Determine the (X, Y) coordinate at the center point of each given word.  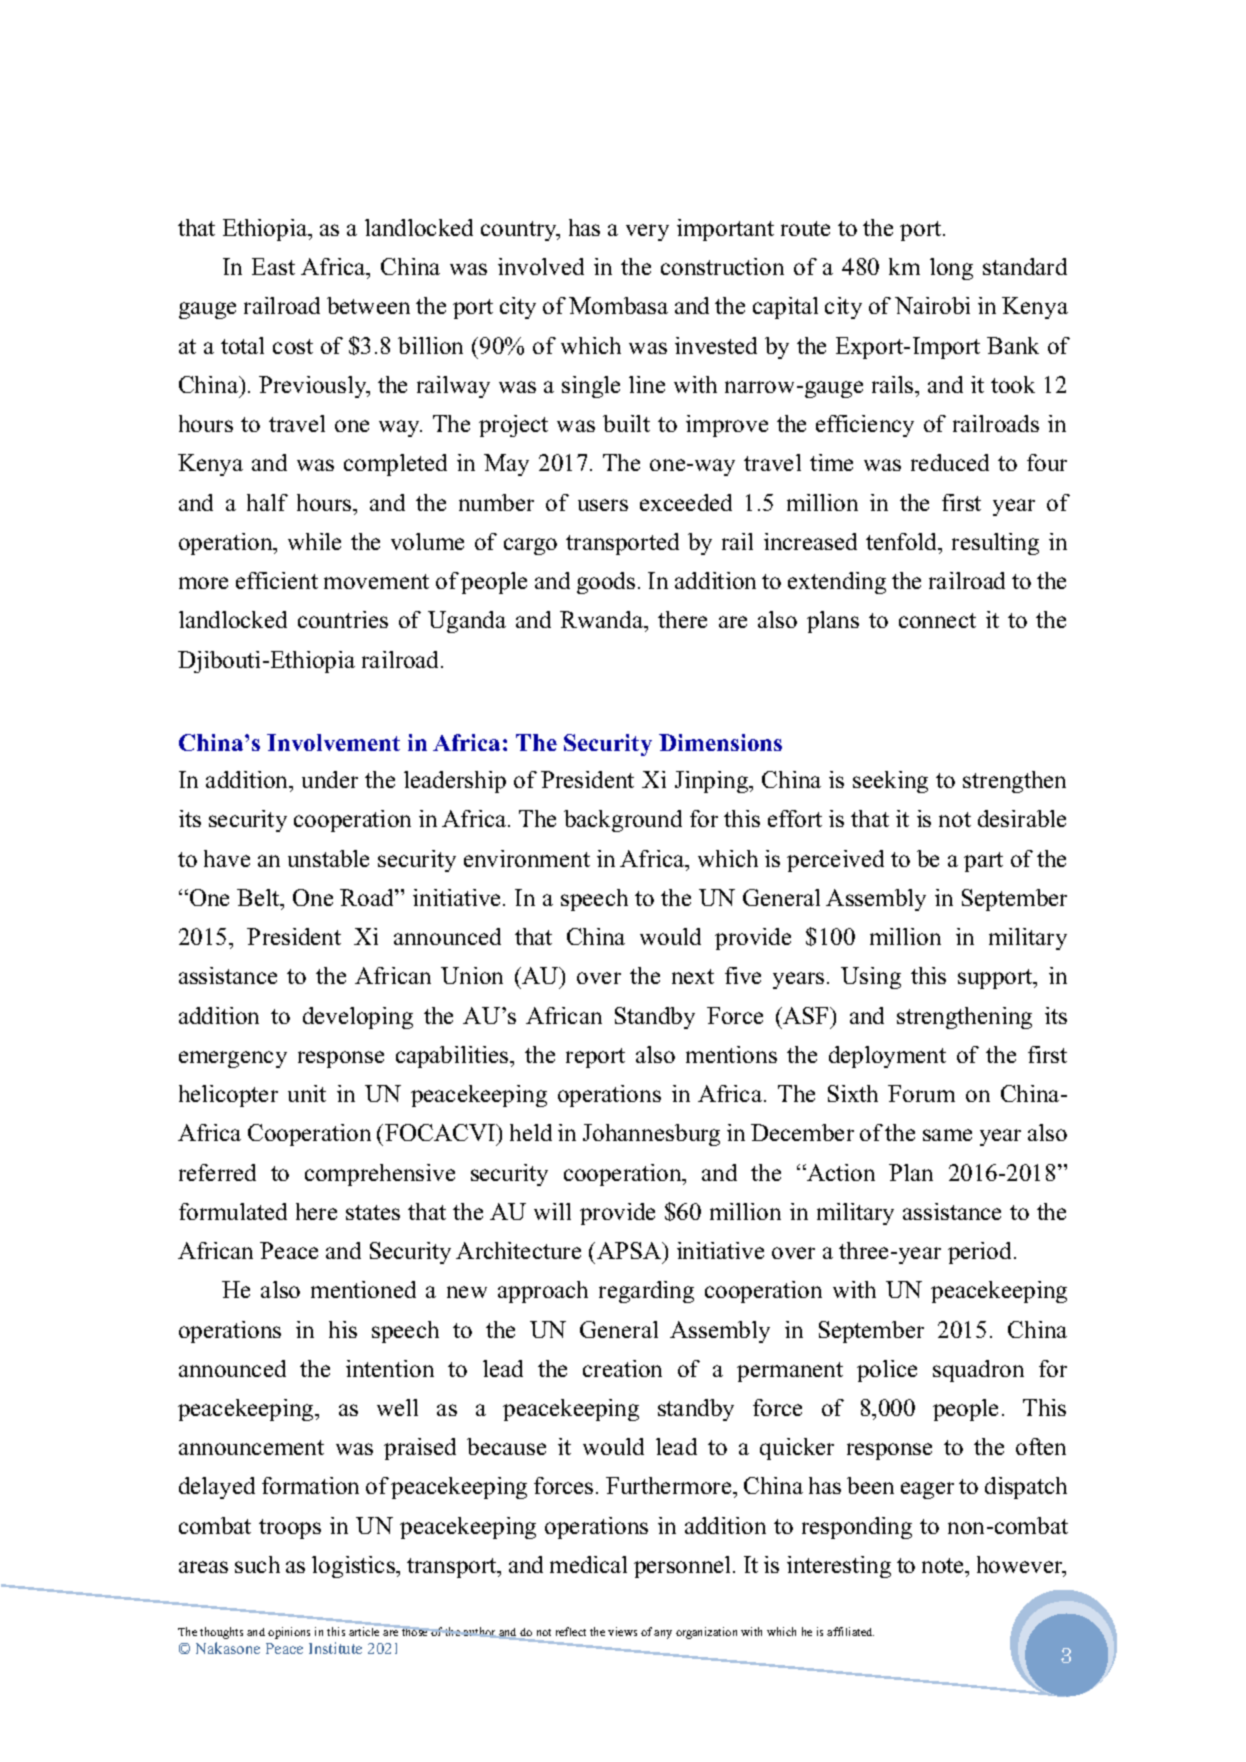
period (981, 1253)
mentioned (363, 1289)
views (622, 1631)
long (951, 269)
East (273, 266)
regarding (646, 1292)
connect (937, 620)
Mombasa (618, 305)
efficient (277, 580)
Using (871, 978)
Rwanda (603, 621)
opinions (289, 1633)
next (693, 976)
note (944, 1565)
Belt (259, 897)
